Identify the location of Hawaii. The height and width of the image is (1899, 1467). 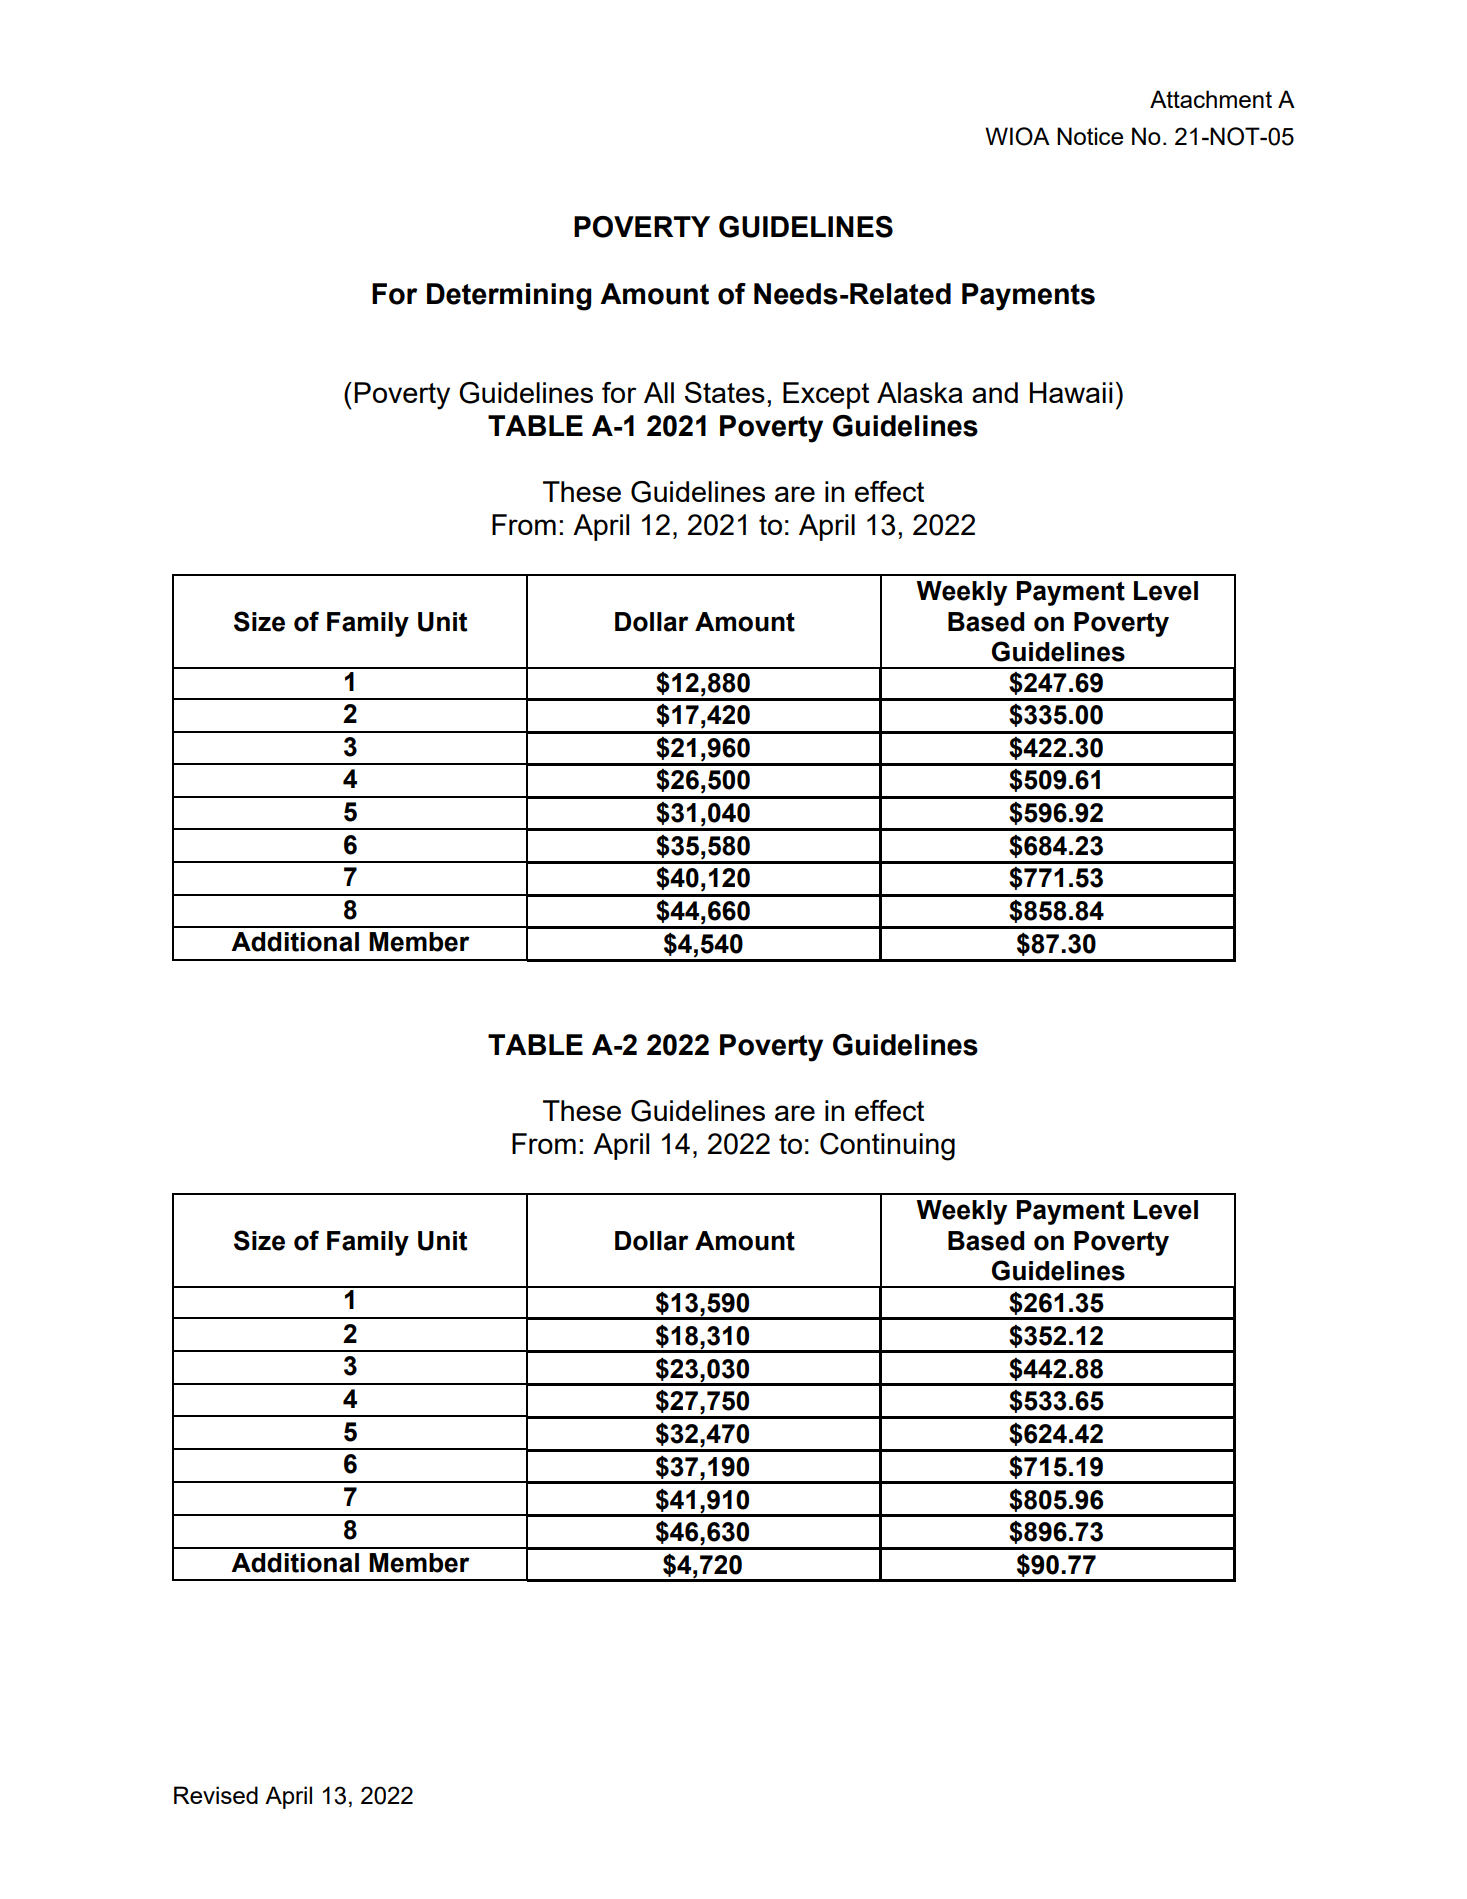
(1071, 392).
